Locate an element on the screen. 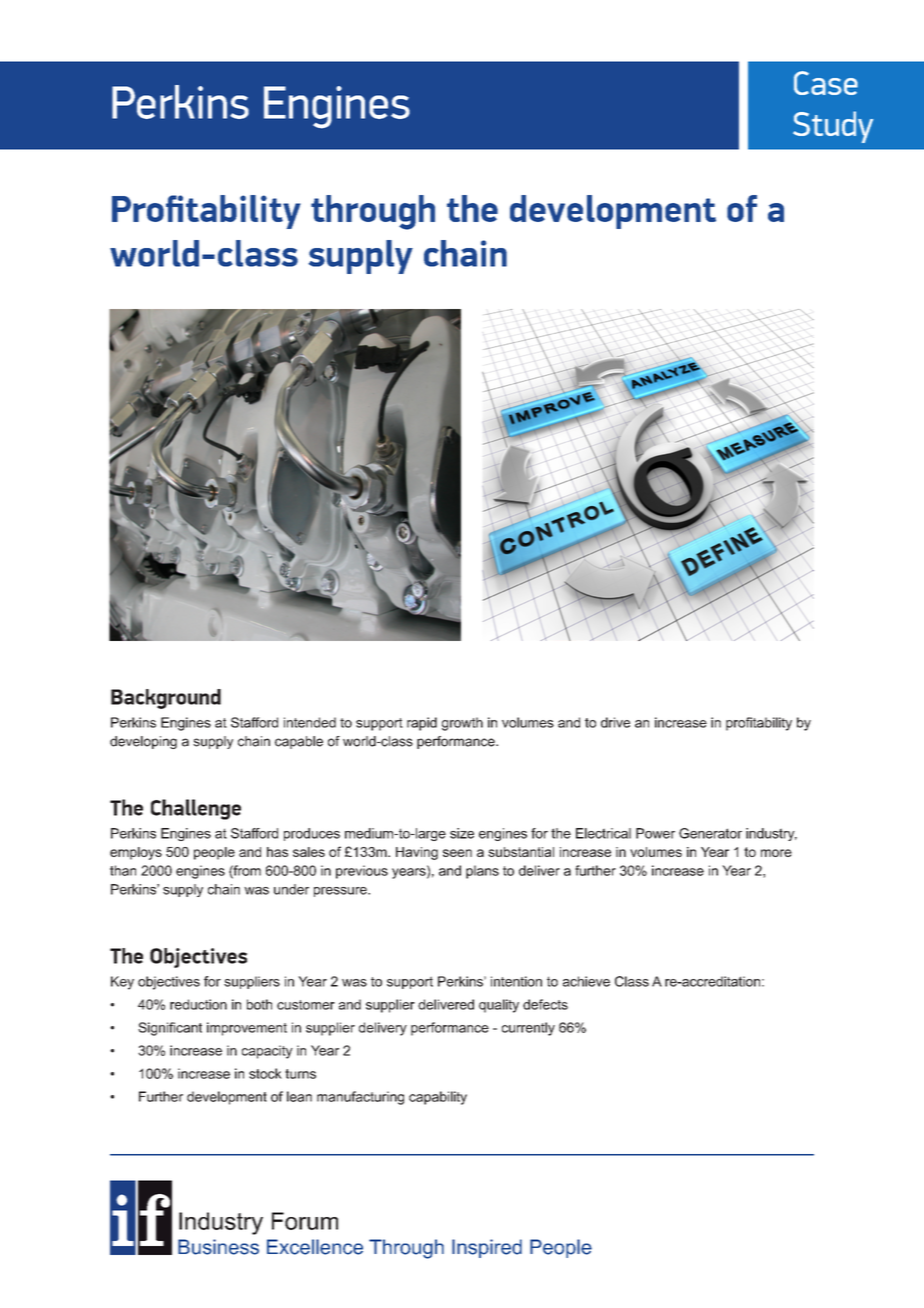 The height and width of the screenshot is (1308, 924). Generator is located at coordinates (710, 833).
